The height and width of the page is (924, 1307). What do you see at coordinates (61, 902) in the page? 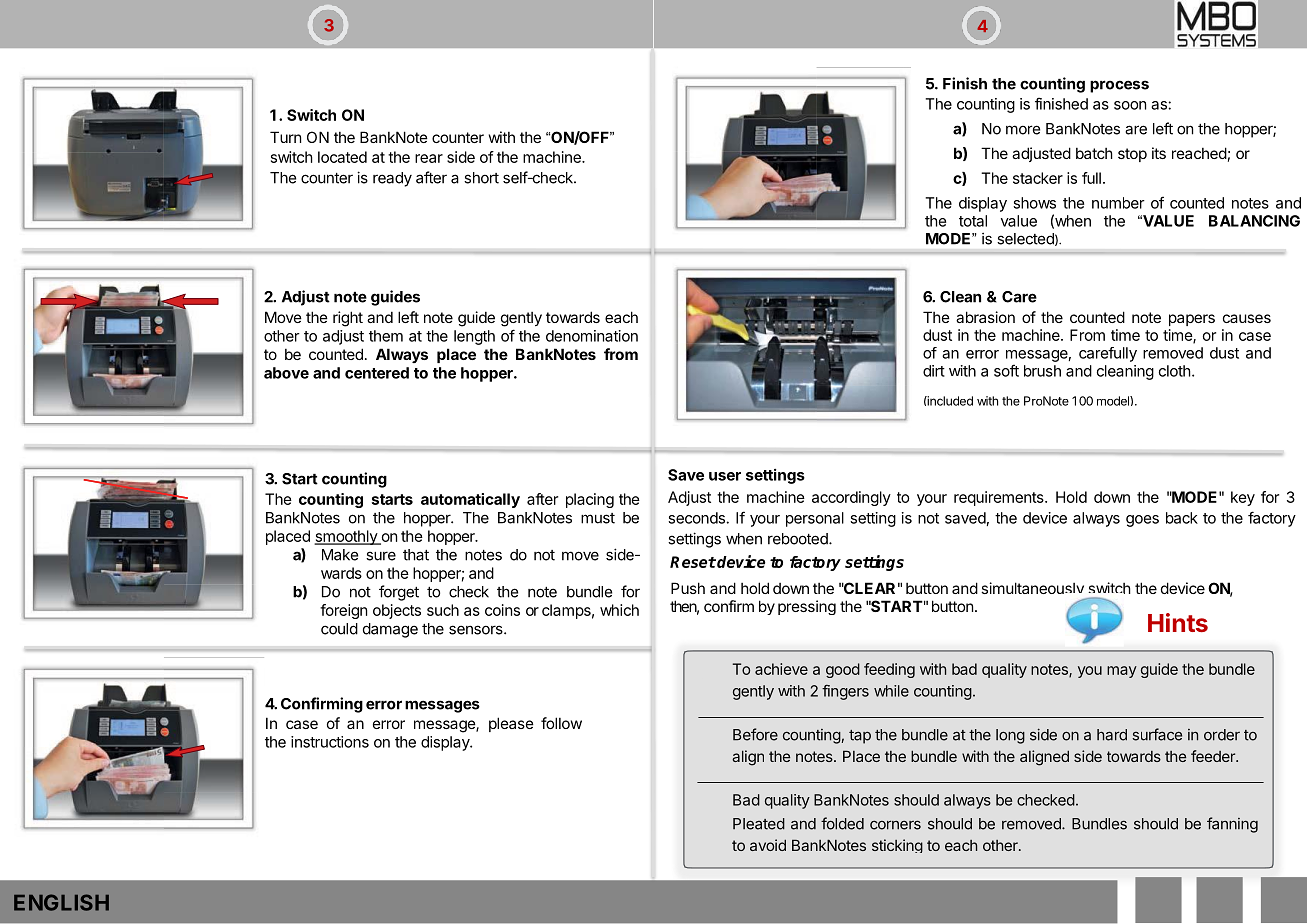
I see `ENGLISH` at bounding box center [61, 902].
